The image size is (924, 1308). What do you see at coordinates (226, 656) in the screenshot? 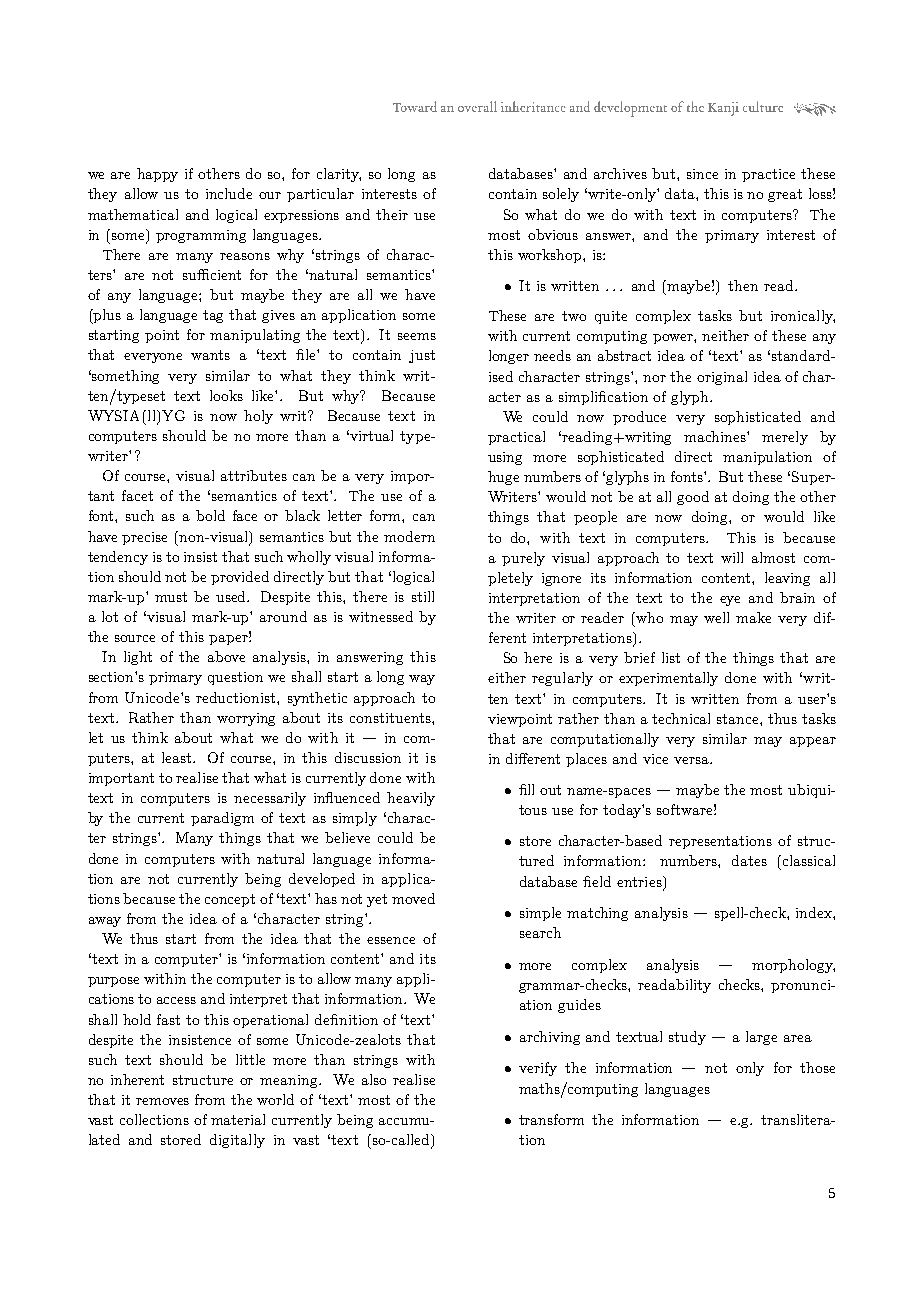
I see `above` at bounding box center [226, 656].
